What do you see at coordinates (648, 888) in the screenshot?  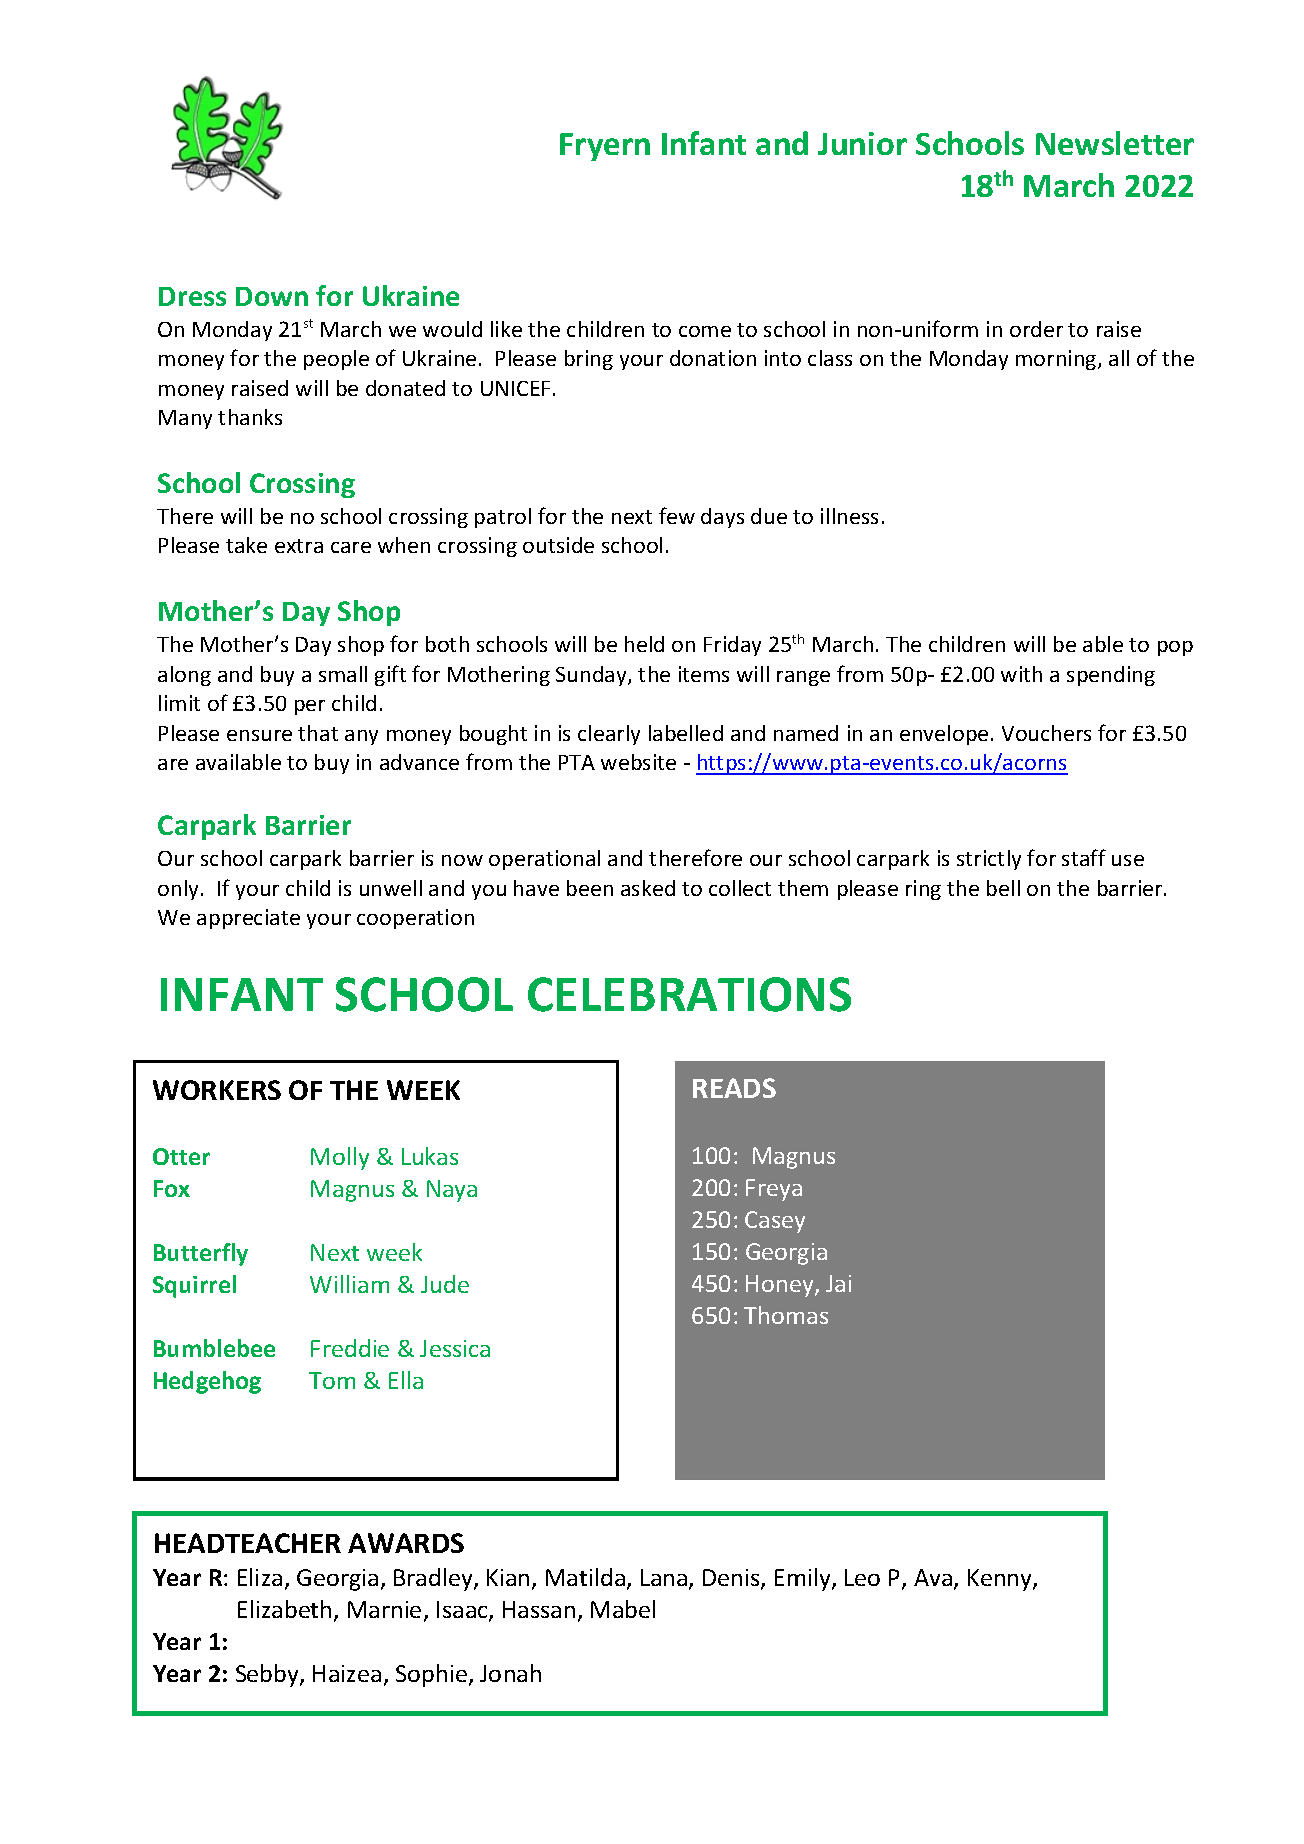 I see `asked` at bounding box center [648, 888].
